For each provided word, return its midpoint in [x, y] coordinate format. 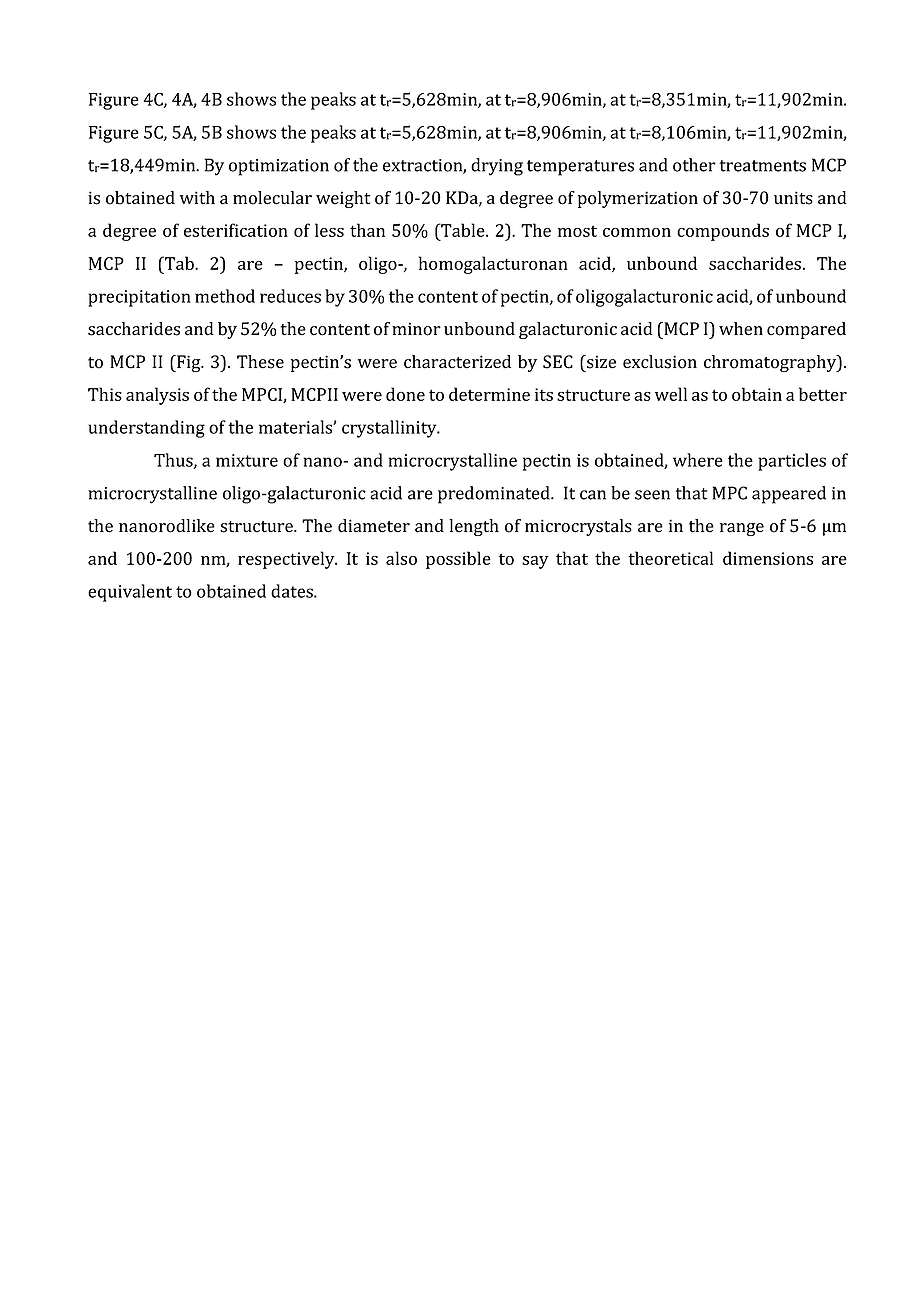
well [671, 394]
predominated [495, 495]
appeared [789, 495]
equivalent [130, 593]
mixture [247, 460]
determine [489, 394]
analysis [157, 396]
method [225, 296]
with [197, 197]
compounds [723, 232]
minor [416, 329]
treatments [762, 166]
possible [458, 560]
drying [497, 167]
